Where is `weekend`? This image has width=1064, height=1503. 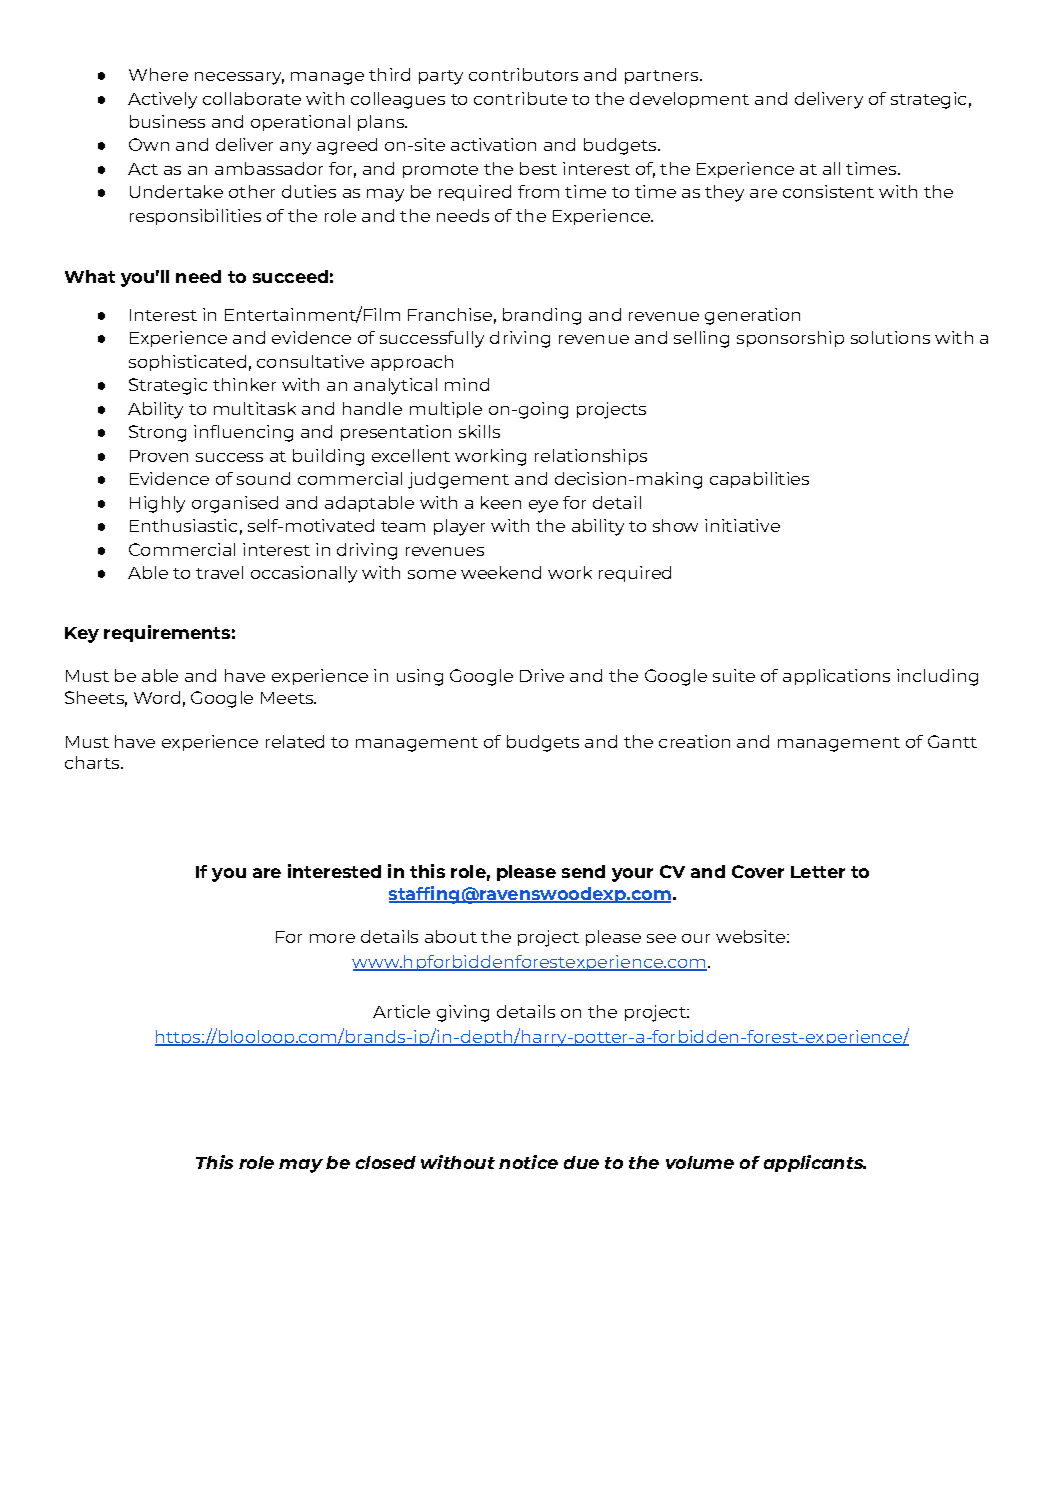 weekend is located at coordinates (501, 572).
